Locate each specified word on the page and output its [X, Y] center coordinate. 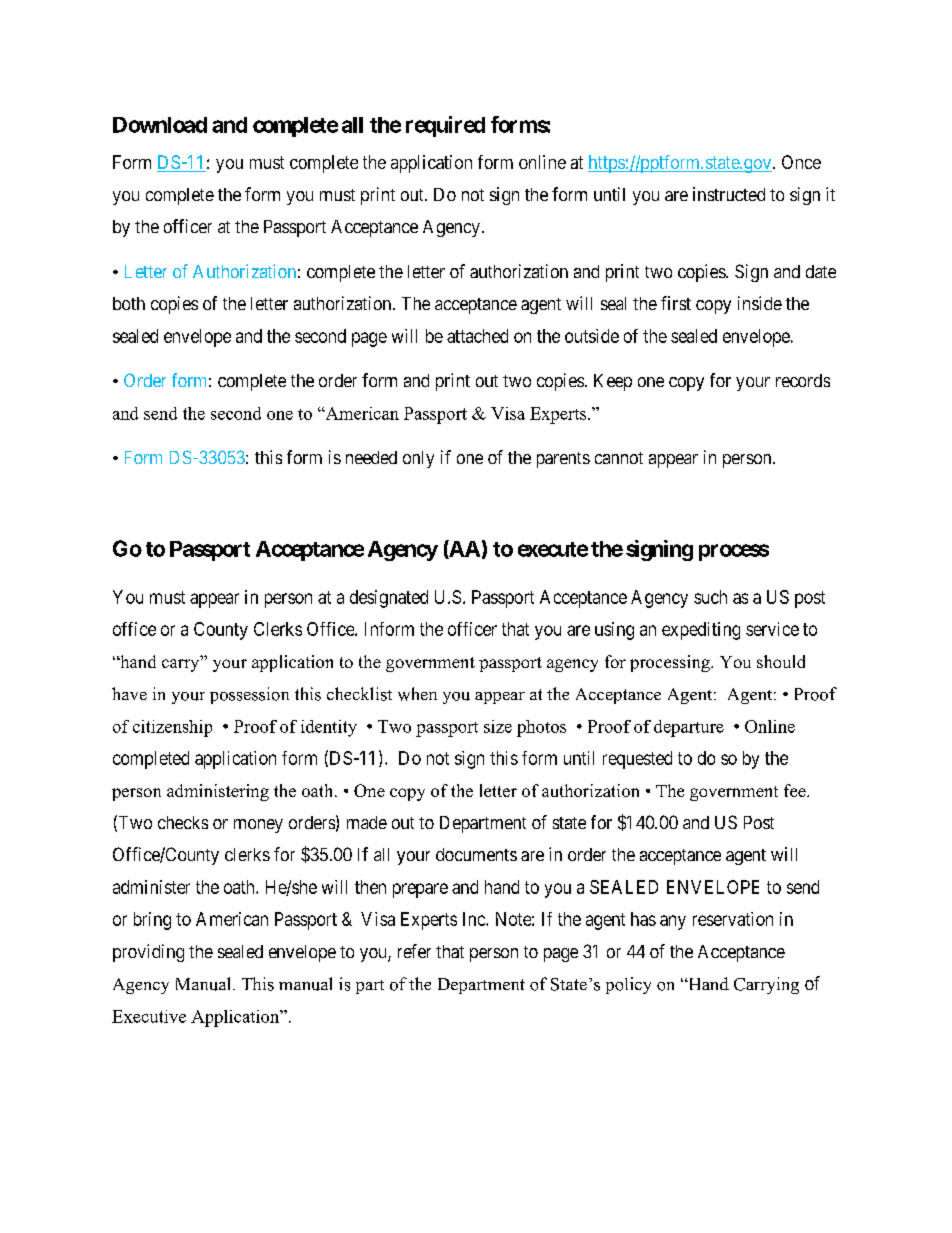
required [445, 126]
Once [801, 162]
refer [414, 951]
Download [160, 125]
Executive [149, 1016]
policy [628, 985]
